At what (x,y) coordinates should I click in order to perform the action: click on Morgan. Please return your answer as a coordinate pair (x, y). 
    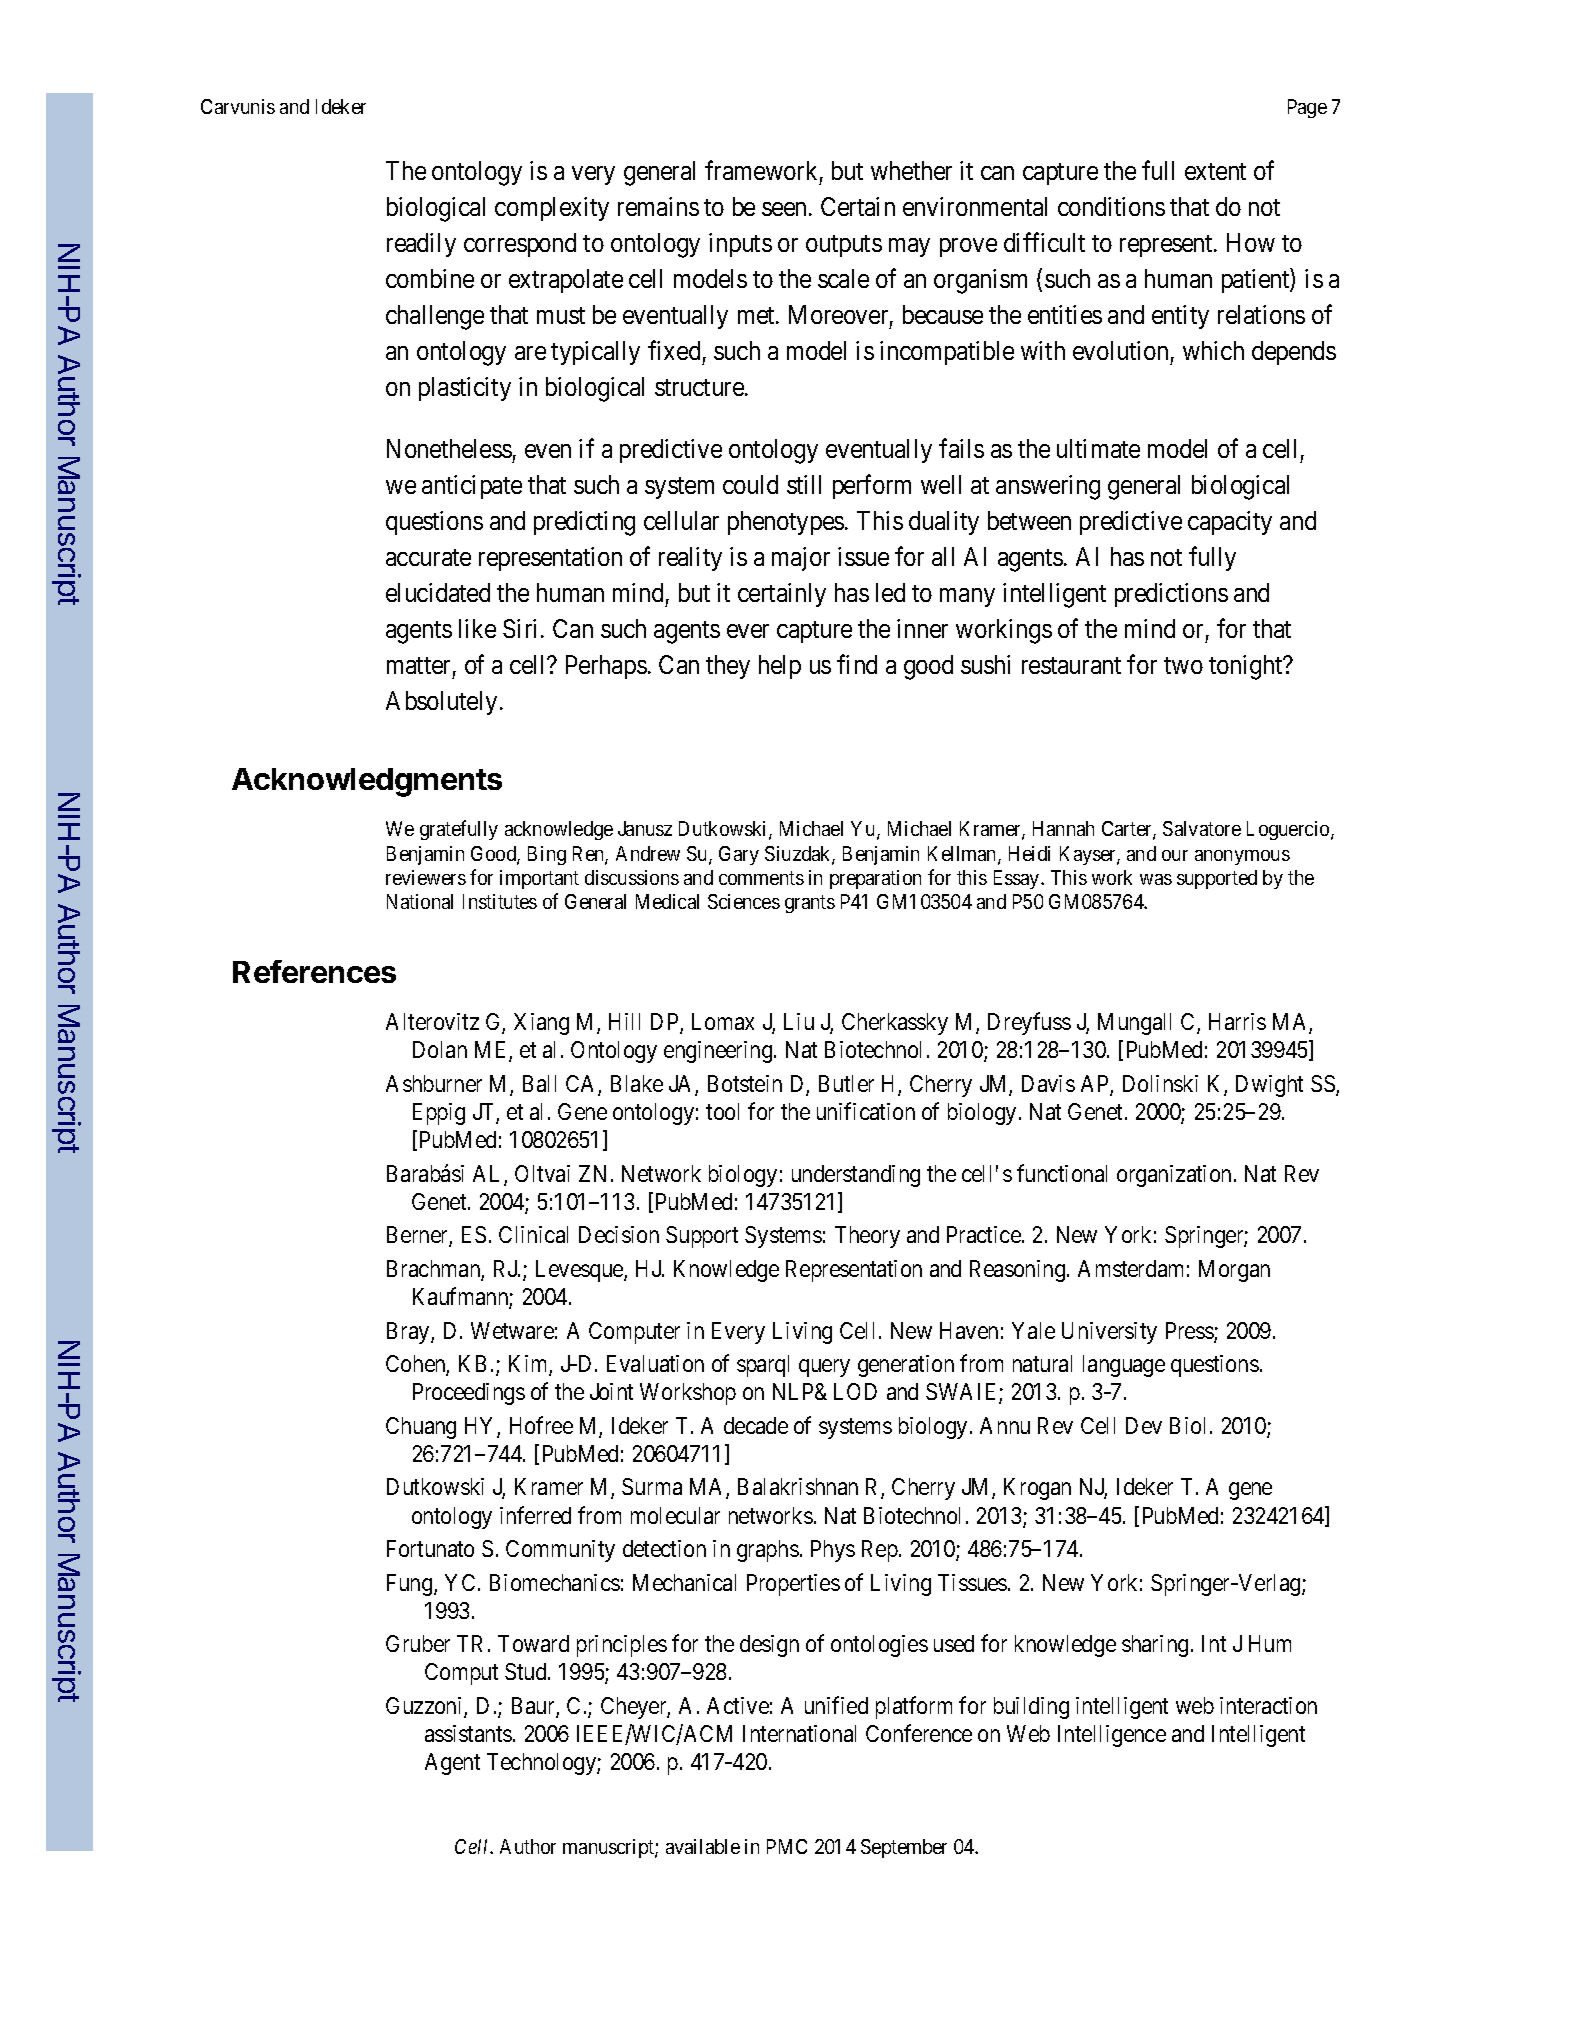
    Looking at the image, I should click on (1234, 1271).
